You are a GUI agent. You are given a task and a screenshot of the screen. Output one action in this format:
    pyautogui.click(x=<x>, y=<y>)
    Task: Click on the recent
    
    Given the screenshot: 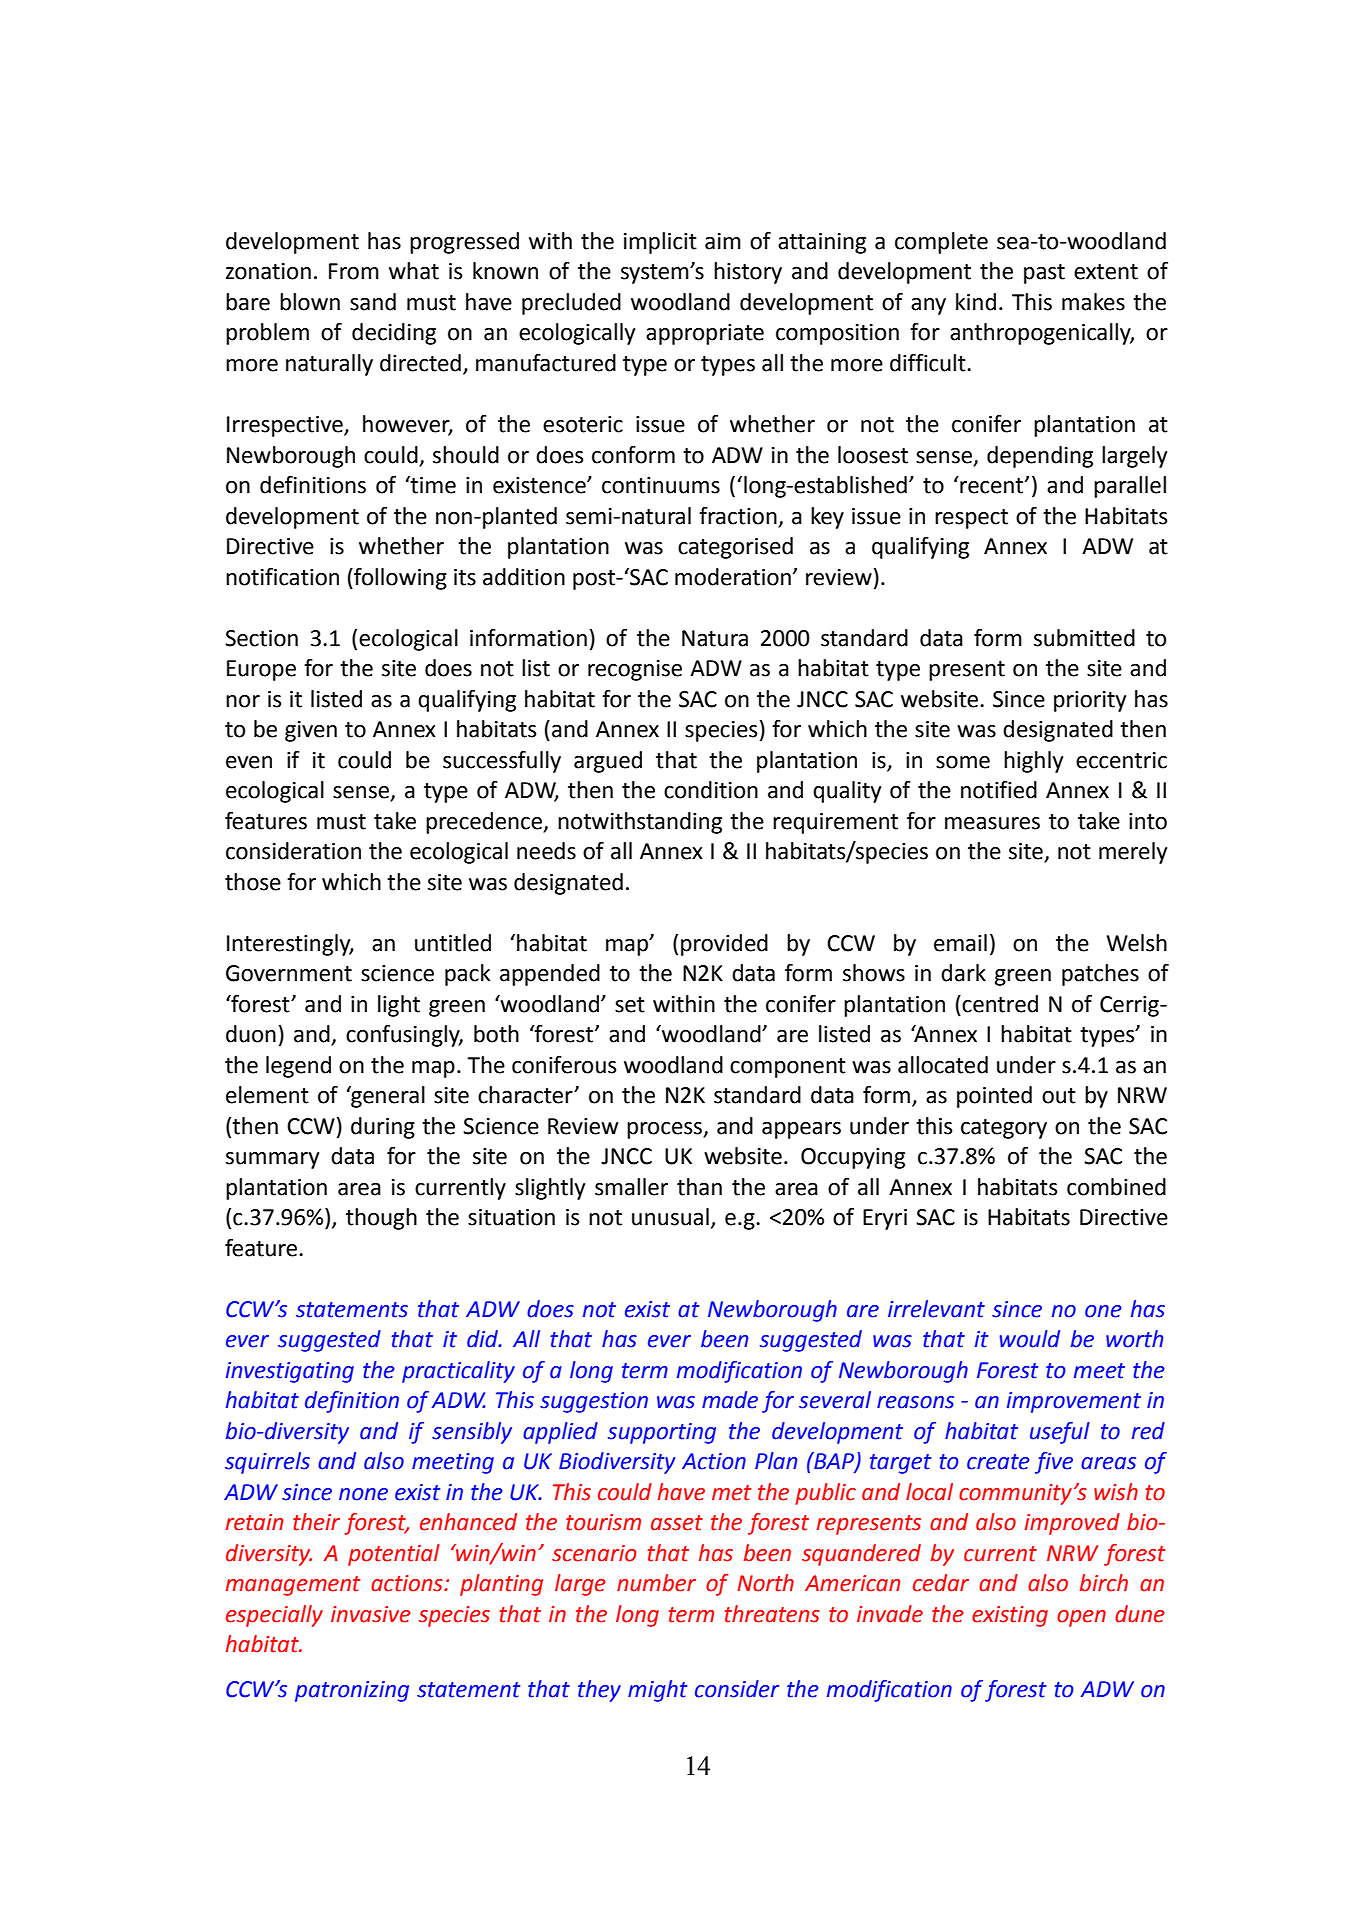 What is the action you would take?
    pyautogui.click(x=990, y=485)
